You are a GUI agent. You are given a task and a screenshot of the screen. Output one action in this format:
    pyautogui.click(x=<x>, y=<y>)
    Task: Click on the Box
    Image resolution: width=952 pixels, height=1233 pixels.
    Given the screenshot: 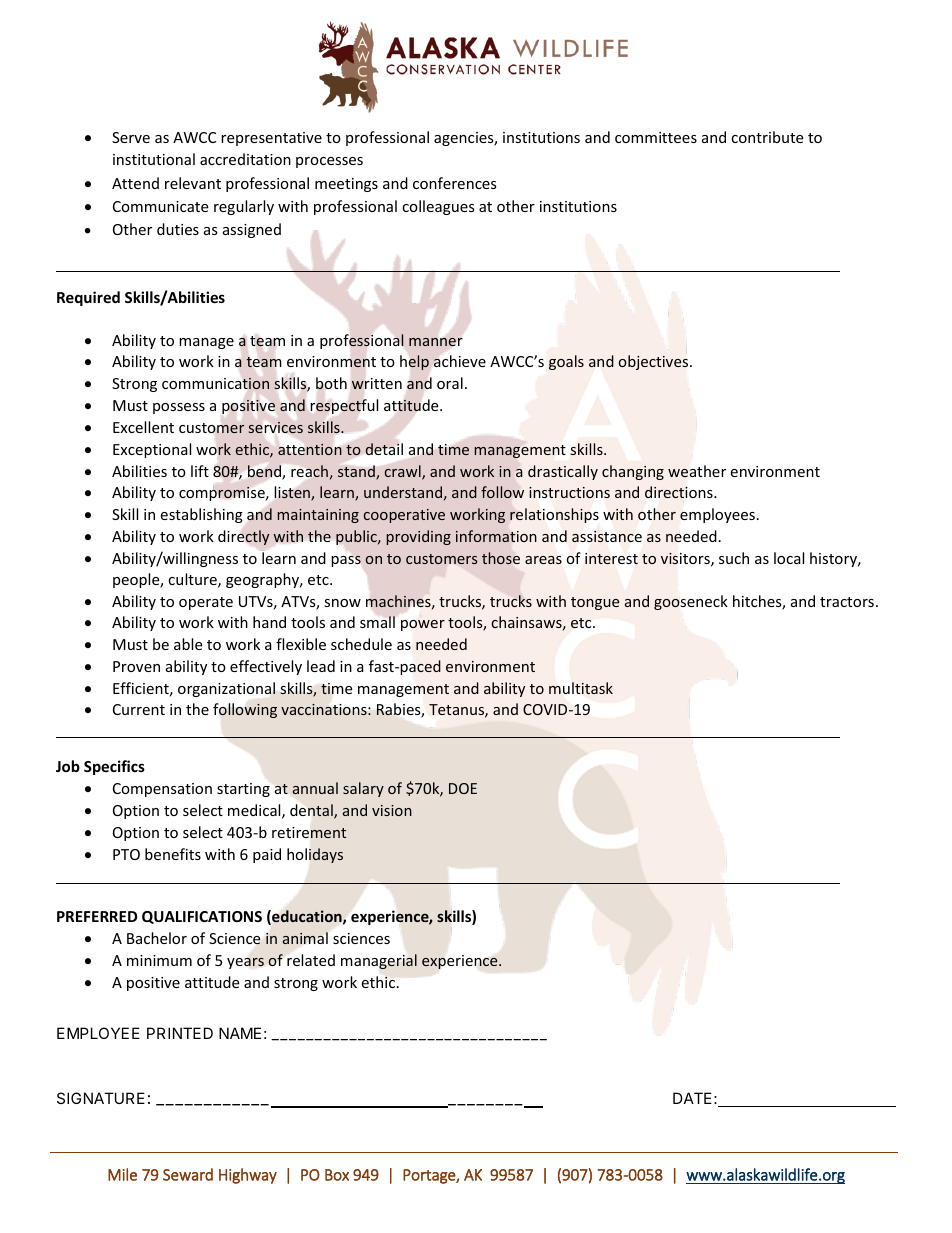 What is the action you would take?
    pyautogui.click(x=337, y=1175)
